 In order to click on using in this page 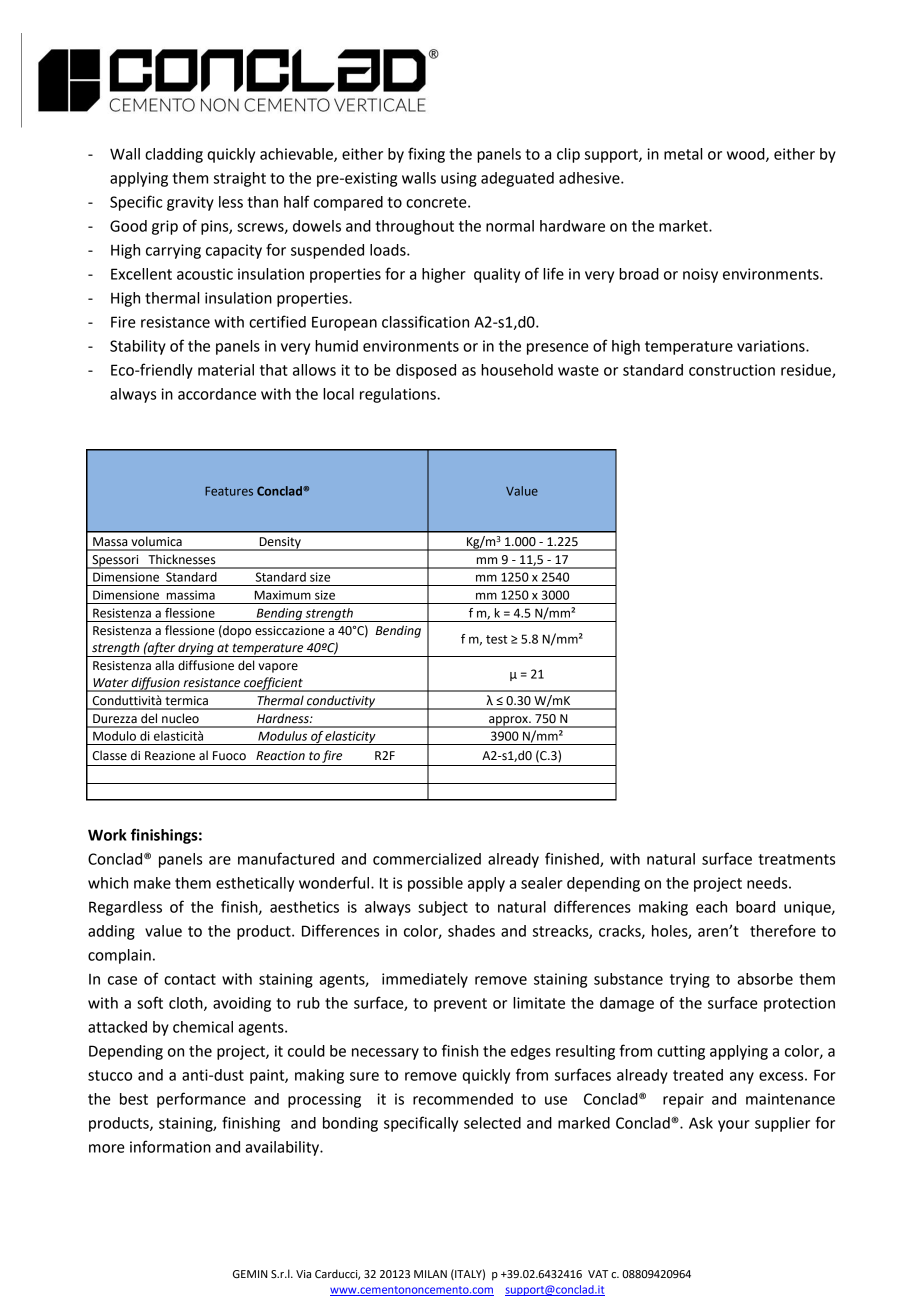, I will do `click(459, 179)`.
